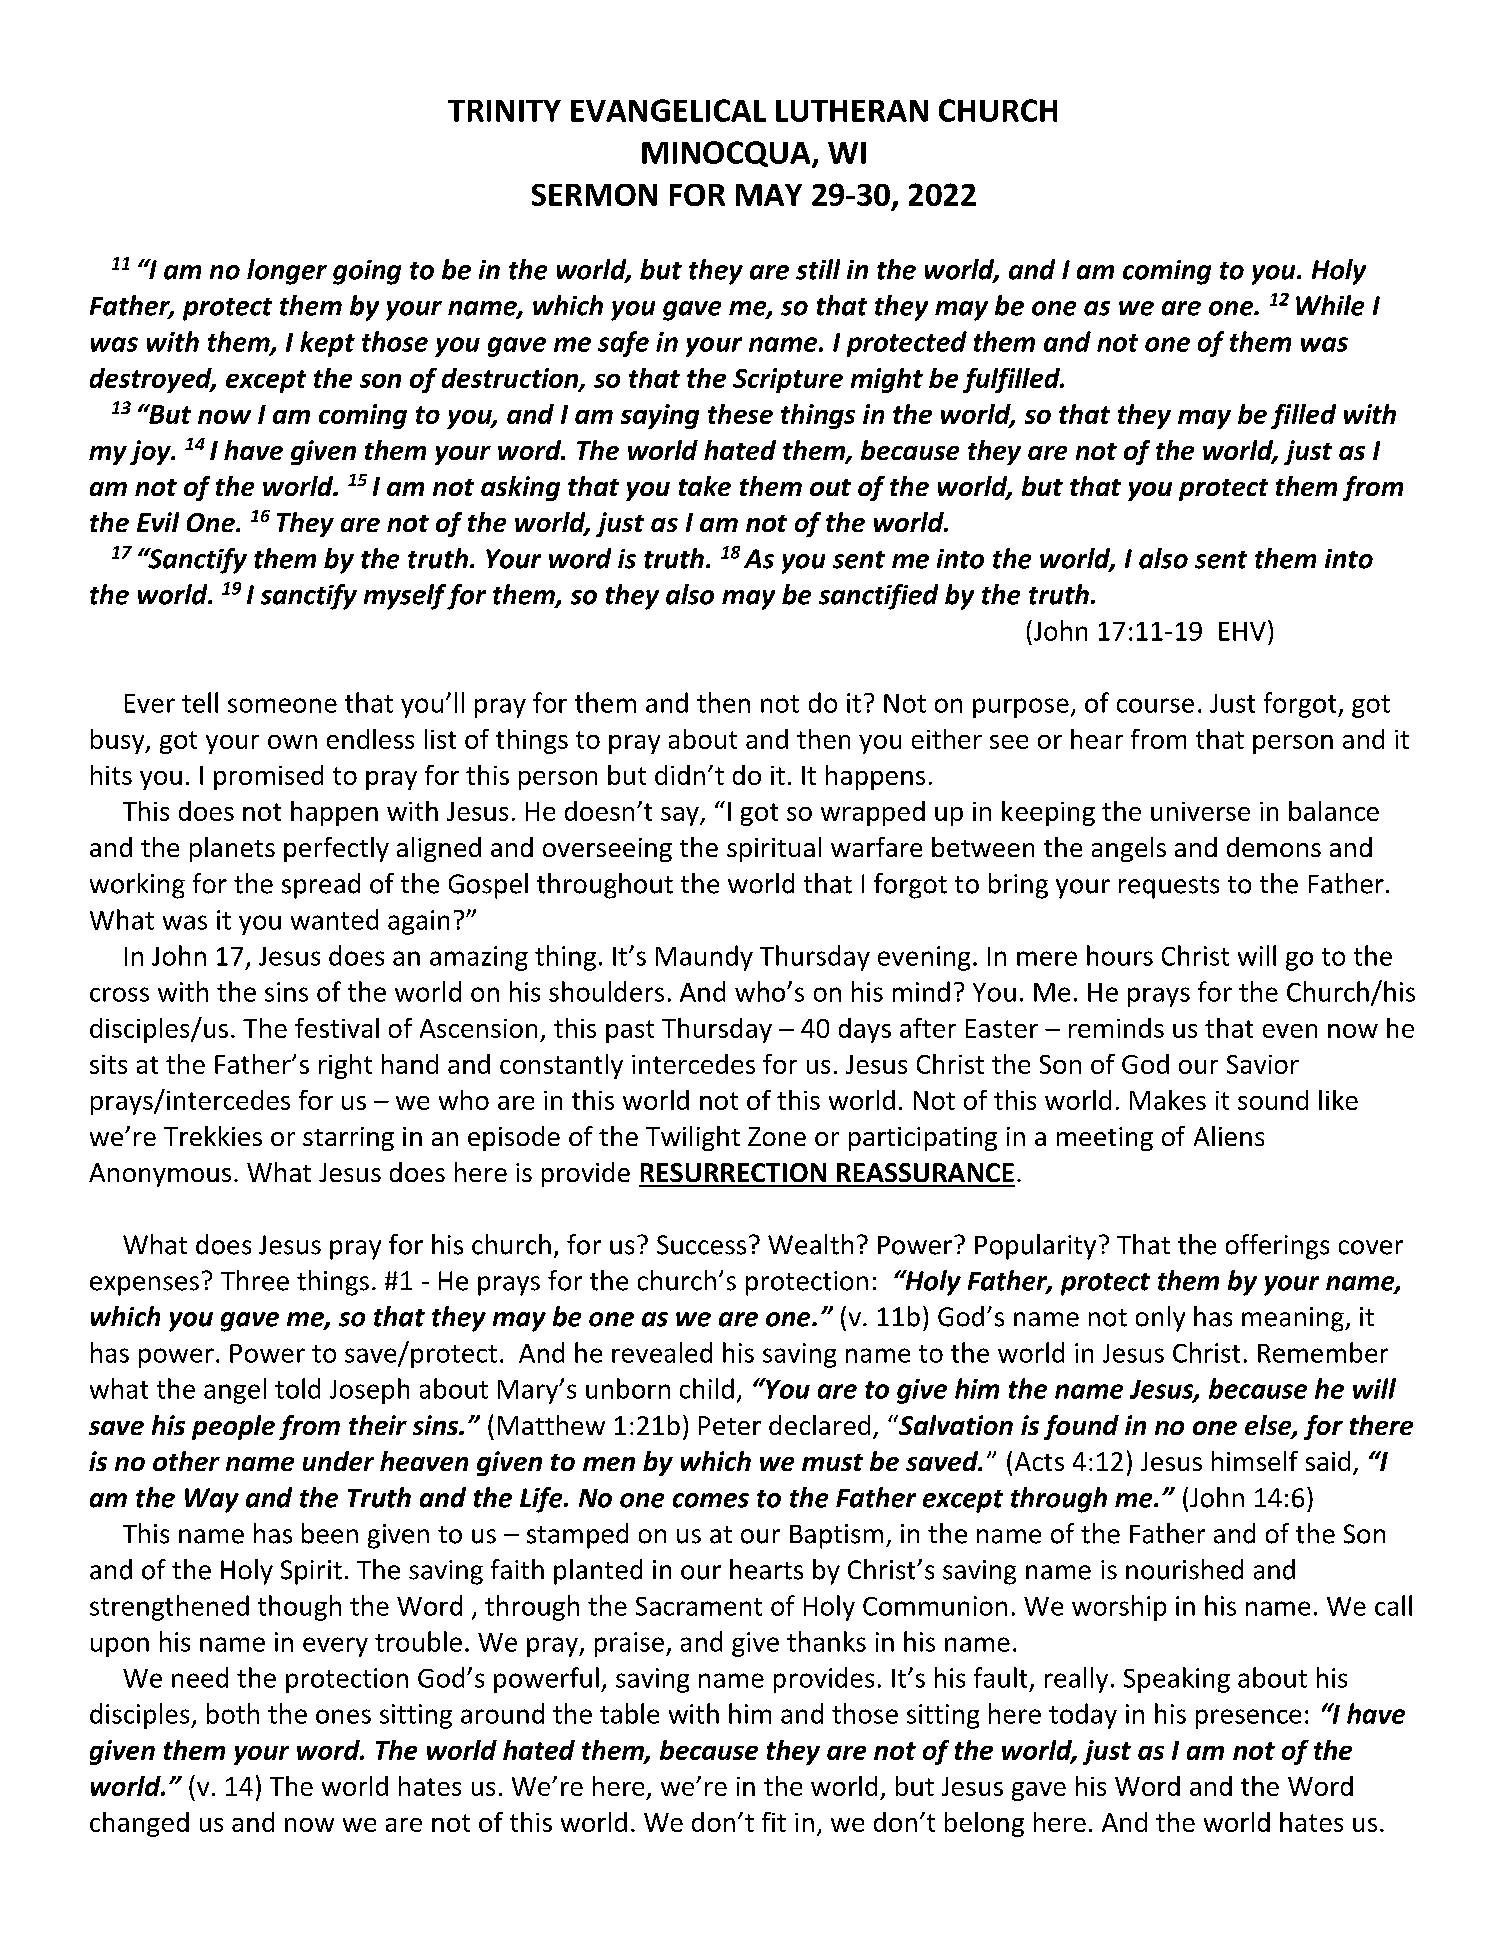  I want to click on wanted, so click(334, 919).
